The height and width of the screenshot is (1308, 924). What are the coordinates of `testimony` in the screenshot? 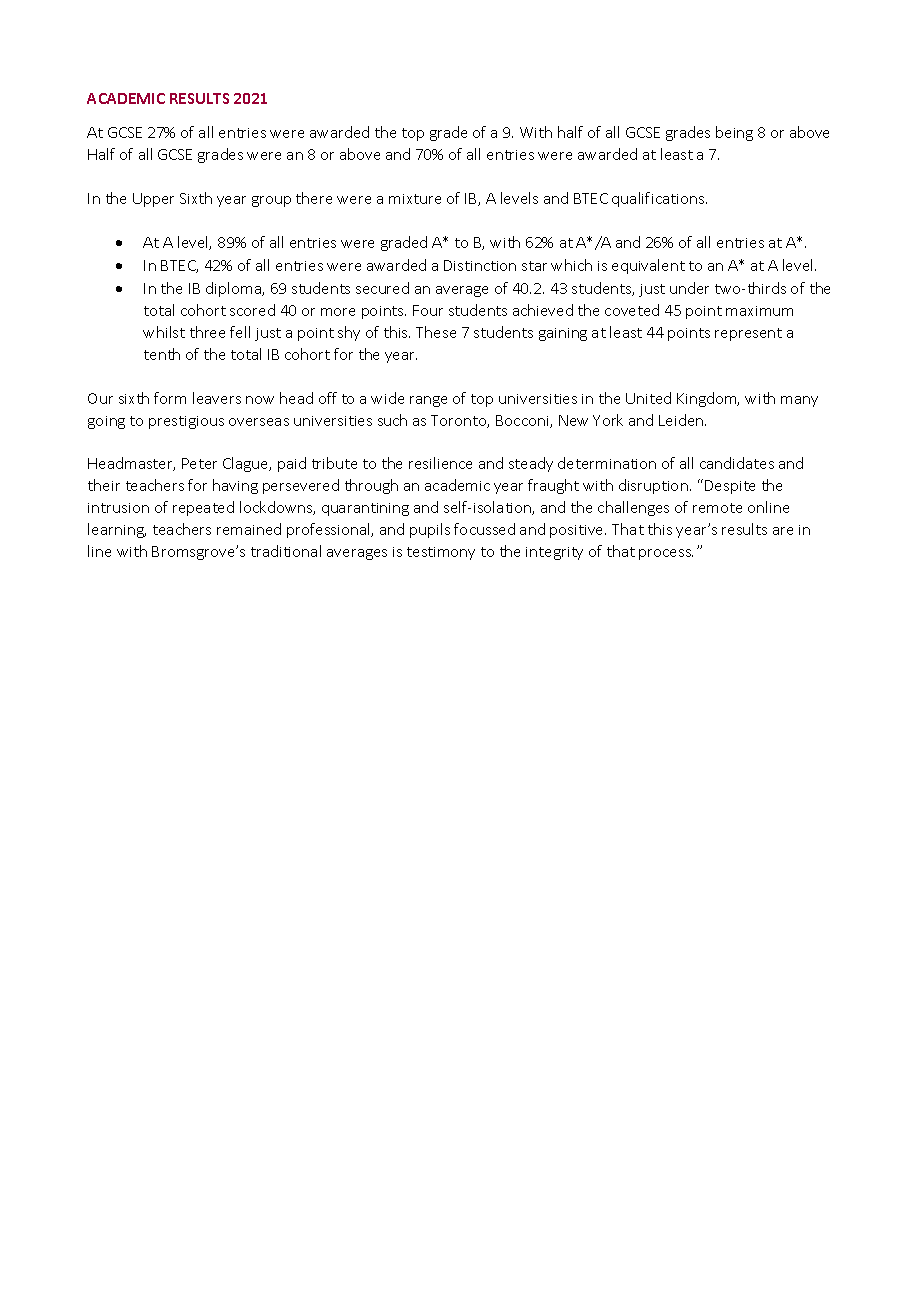 It's located at (441, 553).
